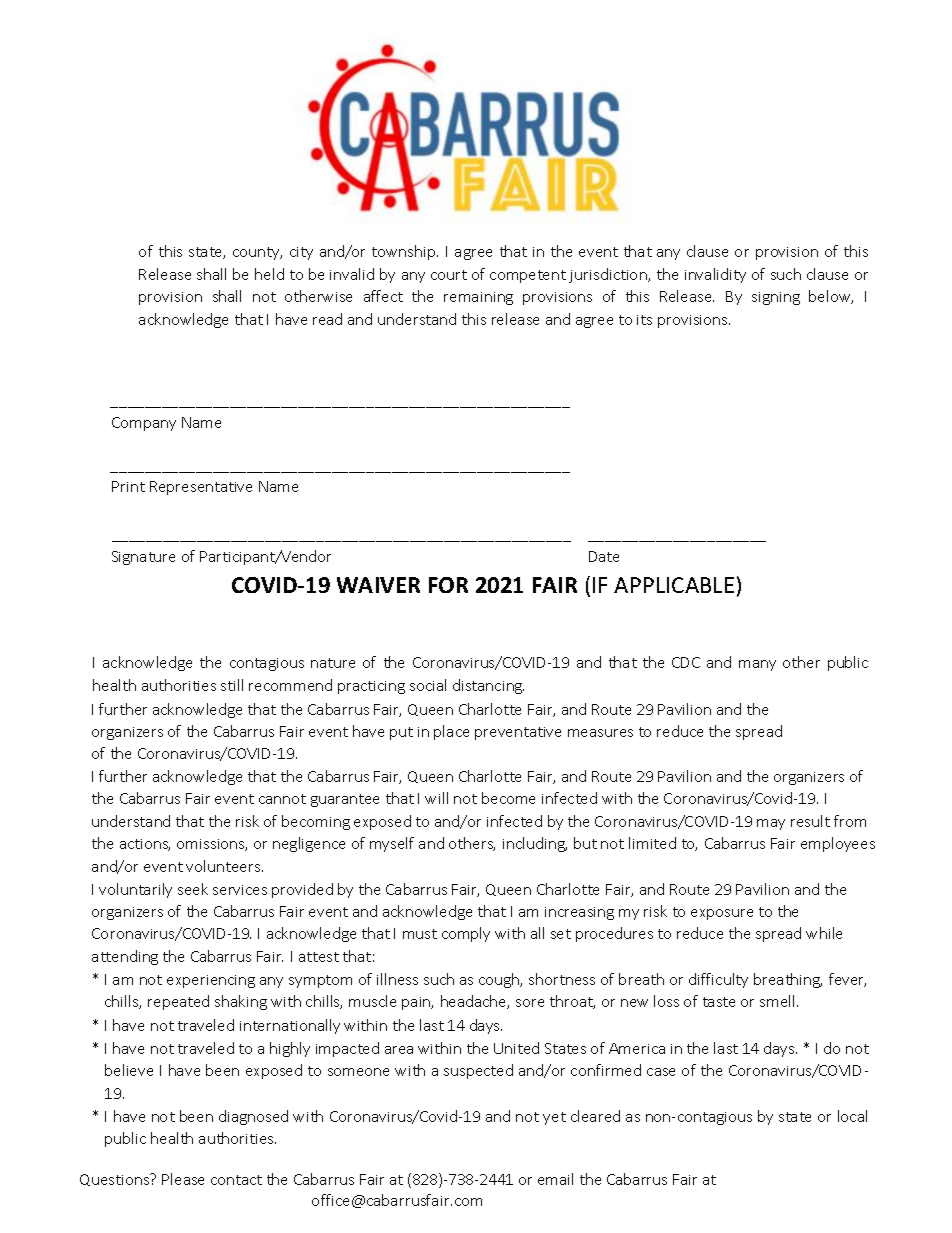  I want to click on volunteers, so click(224, 866).
